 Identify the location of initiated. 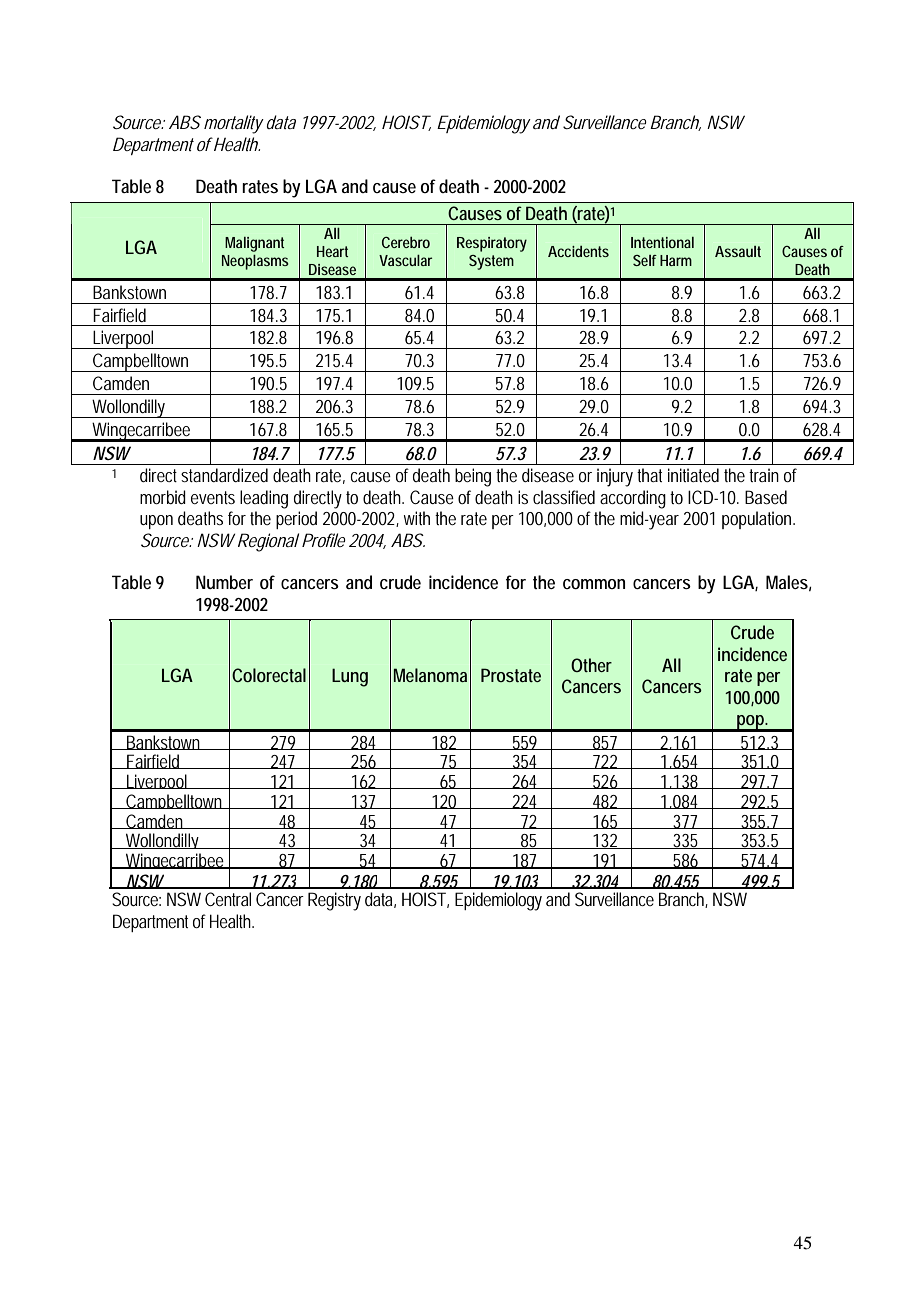
(693, 475).
